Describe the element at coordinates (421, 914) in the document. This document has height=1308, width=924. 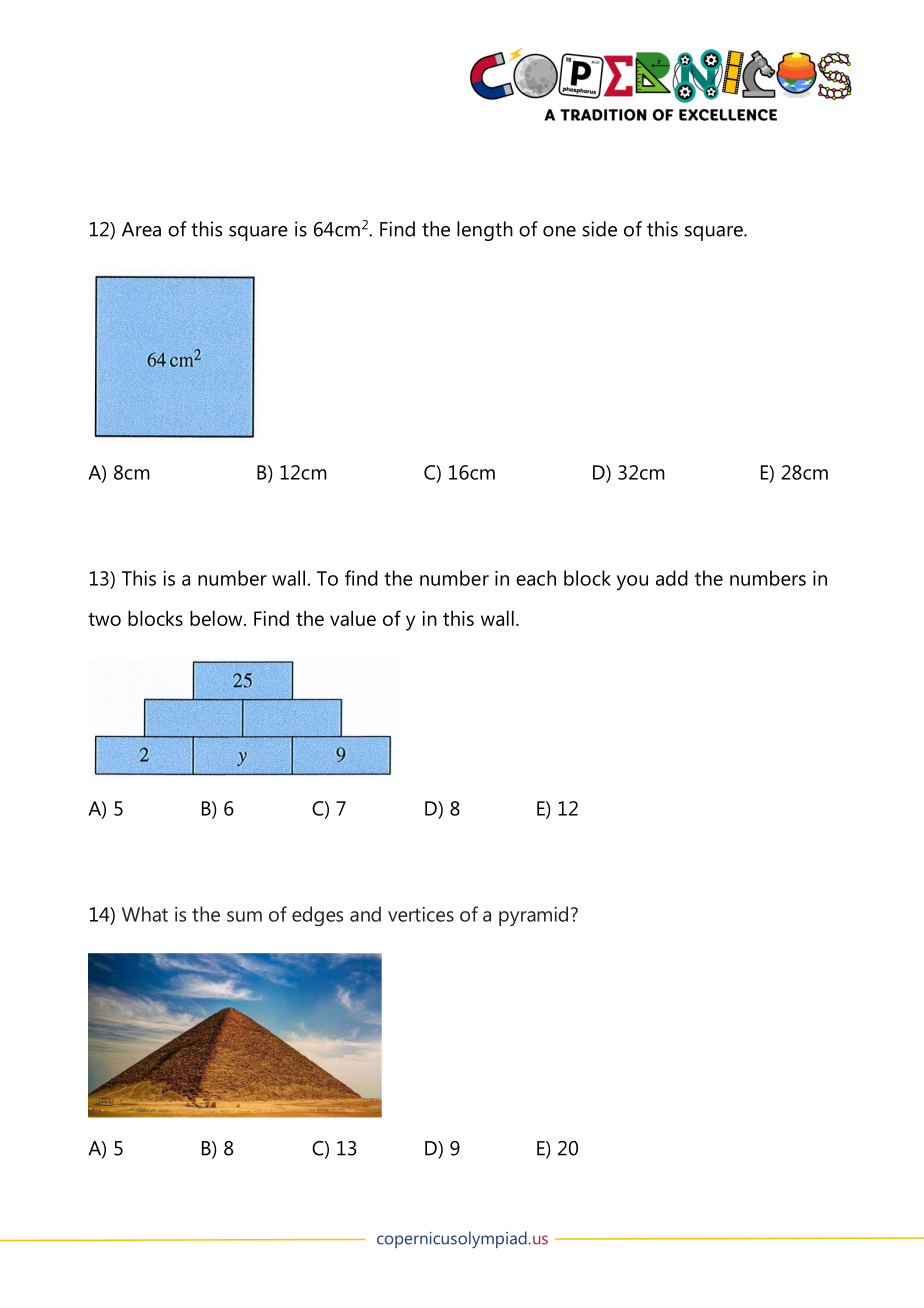
I see `vertices` at that location.
